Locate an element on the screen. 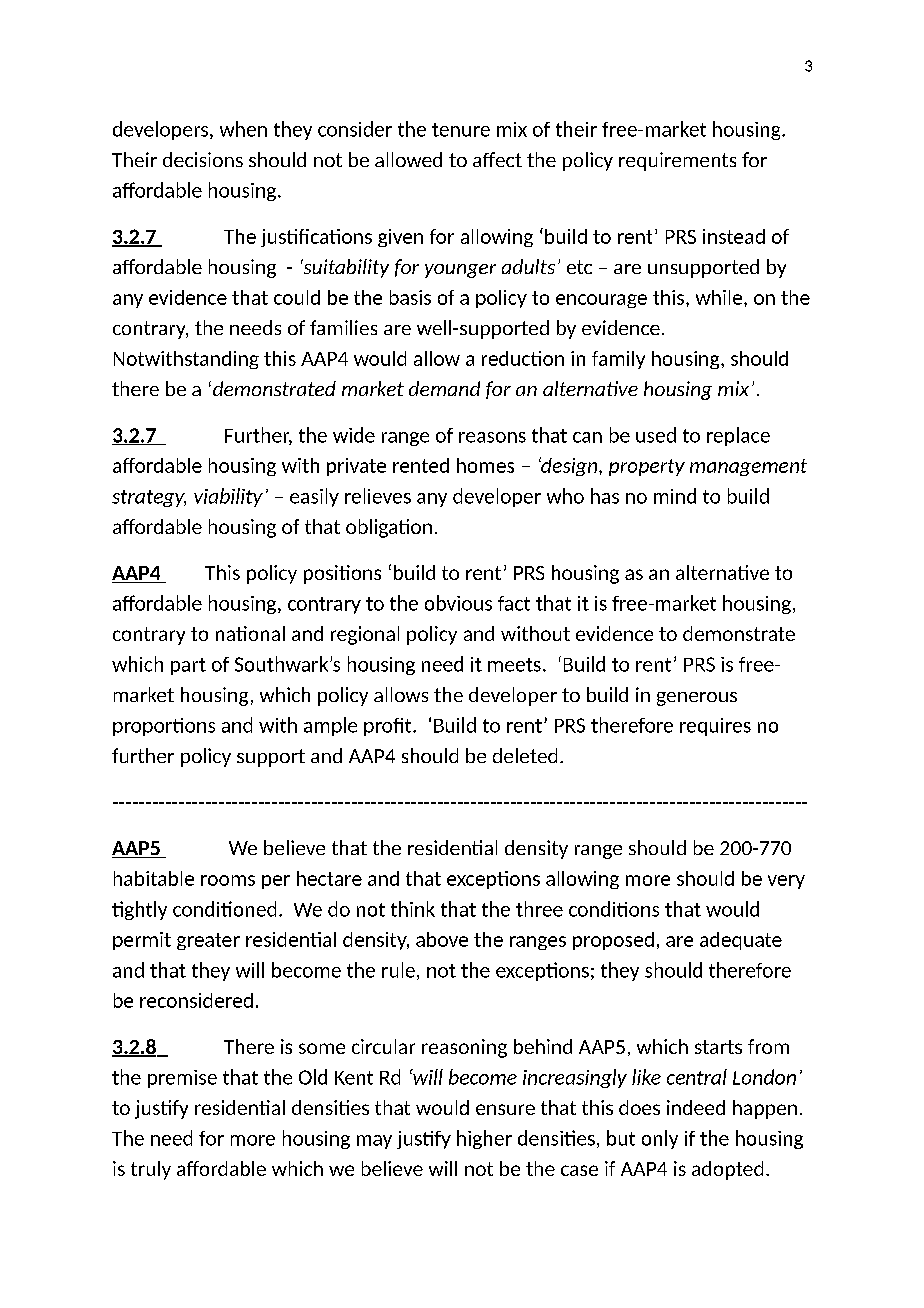 This screenshot has height=1308, width=924. demand is located at coordinates (444, 388).
